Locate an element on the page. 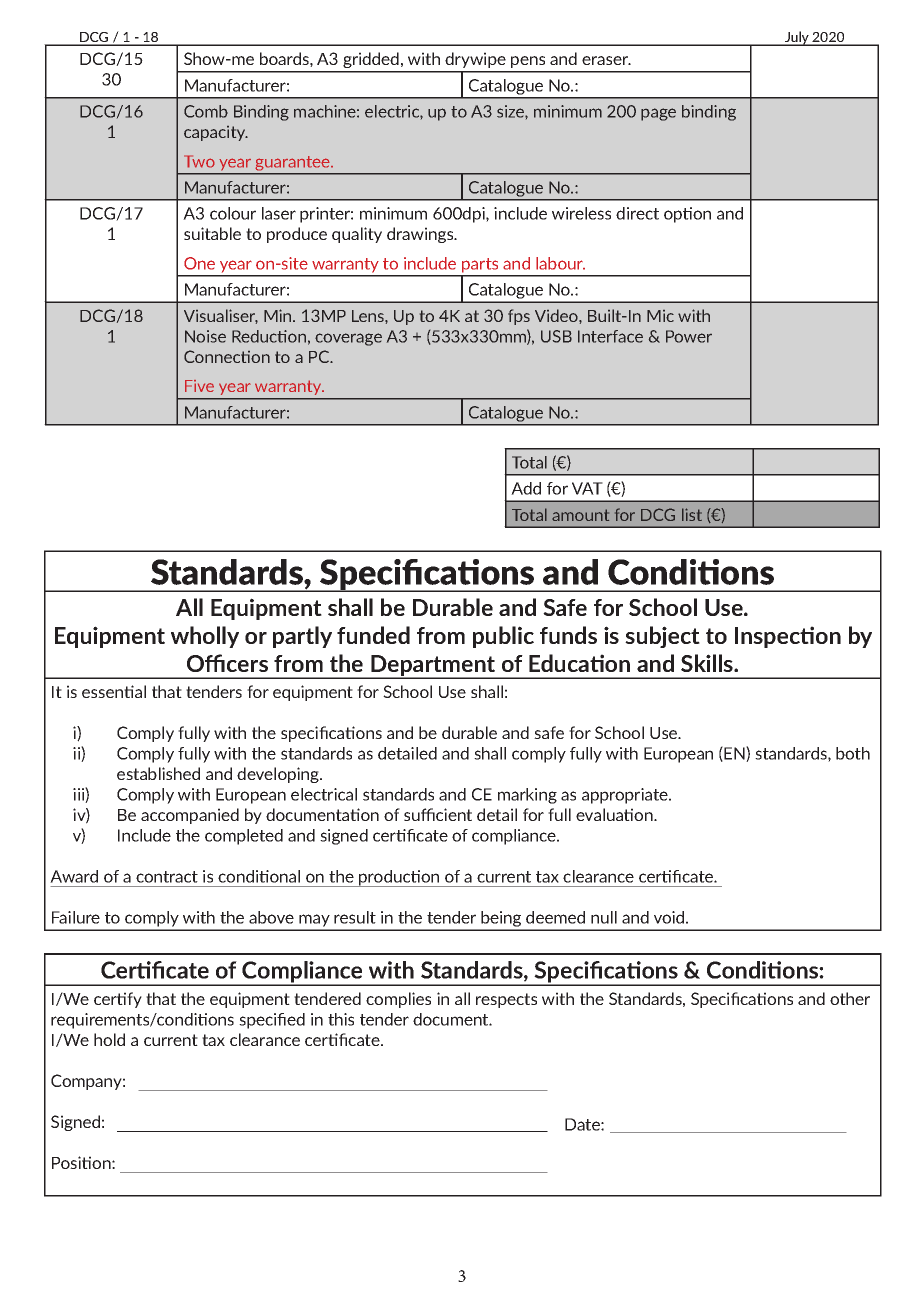 The image size is (924, 1308). Department is located at coordinates (433, 666).
